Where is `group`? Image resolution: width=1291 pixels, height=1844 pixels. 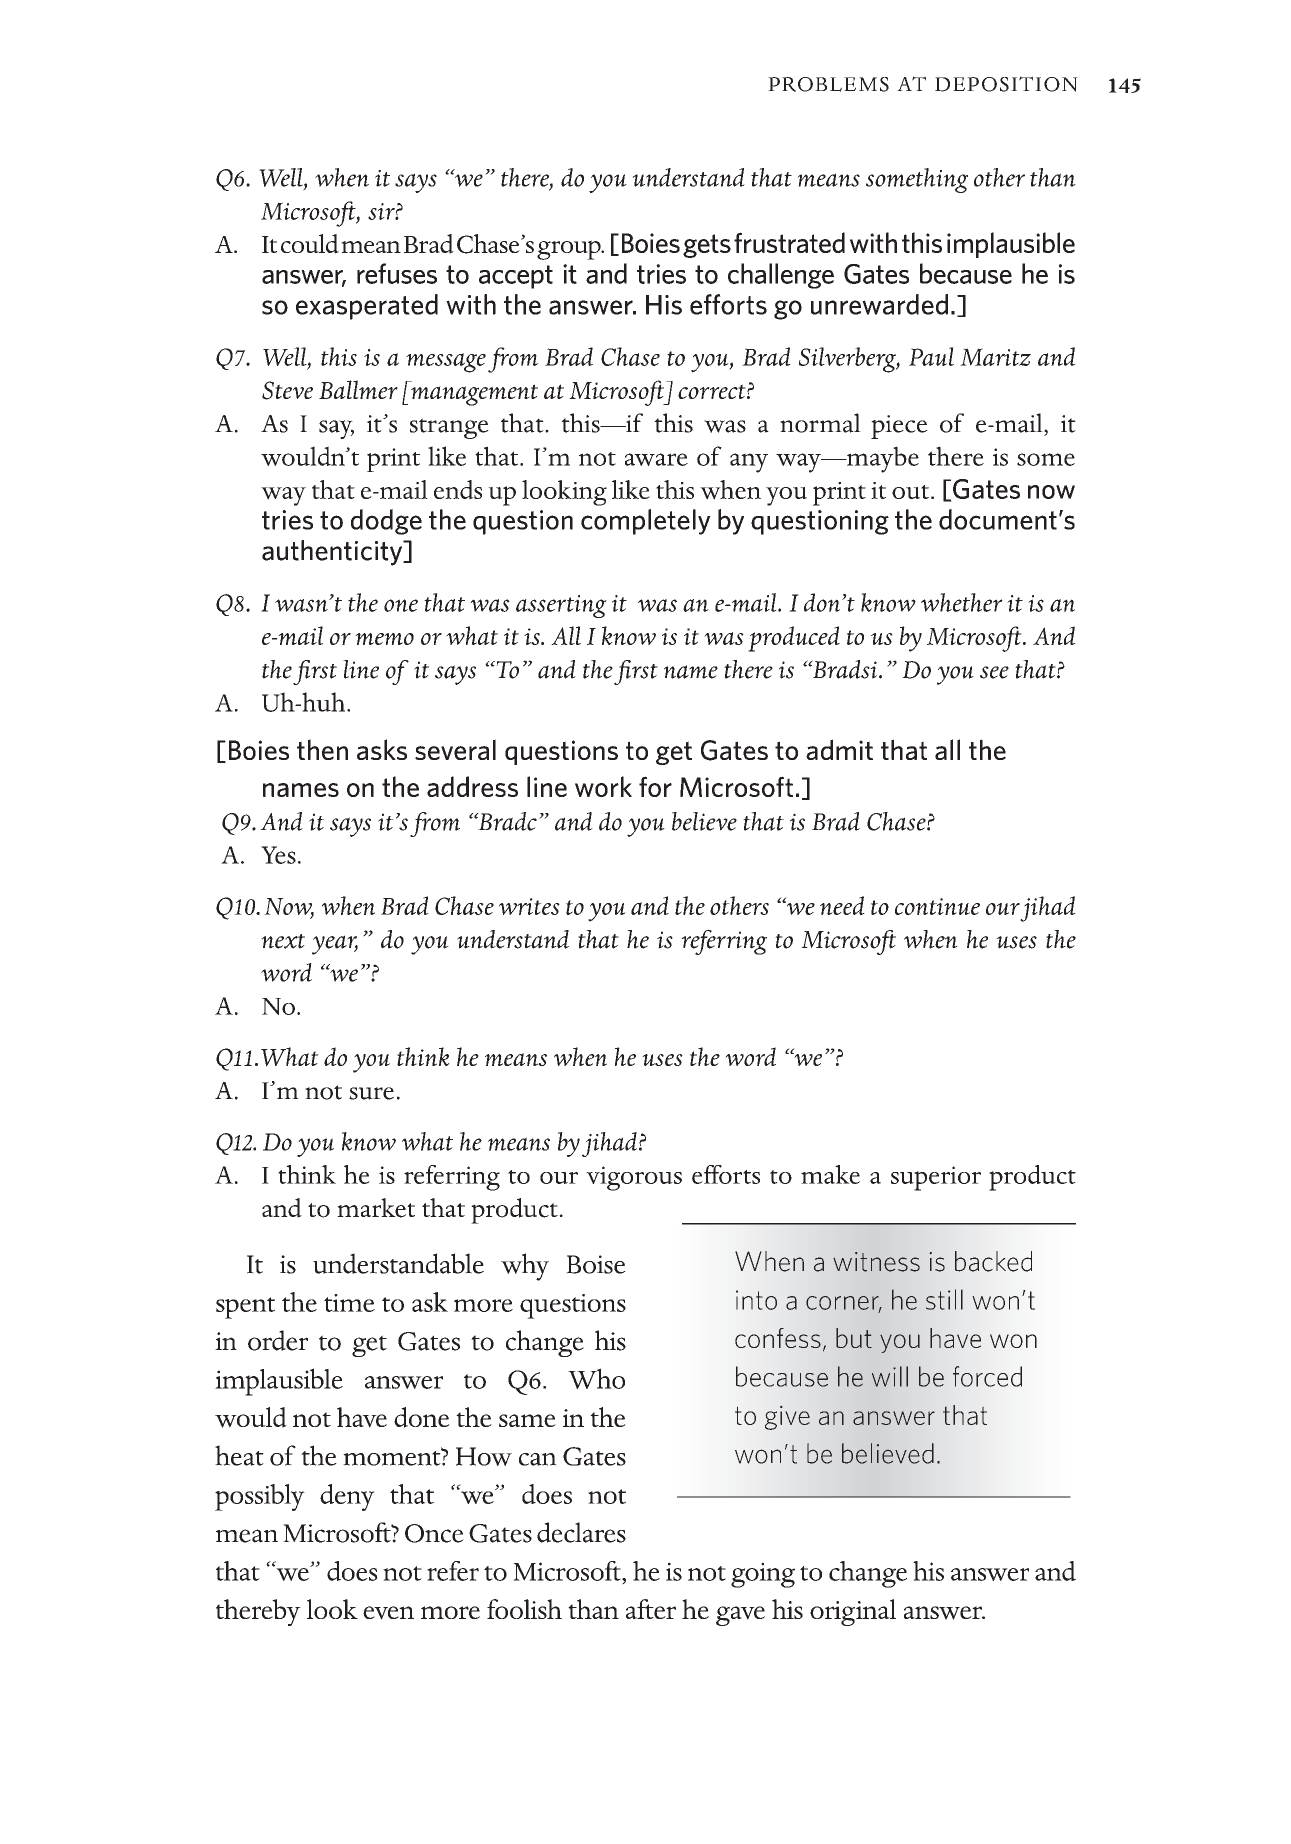 group is located at coordinates (570, 250).
